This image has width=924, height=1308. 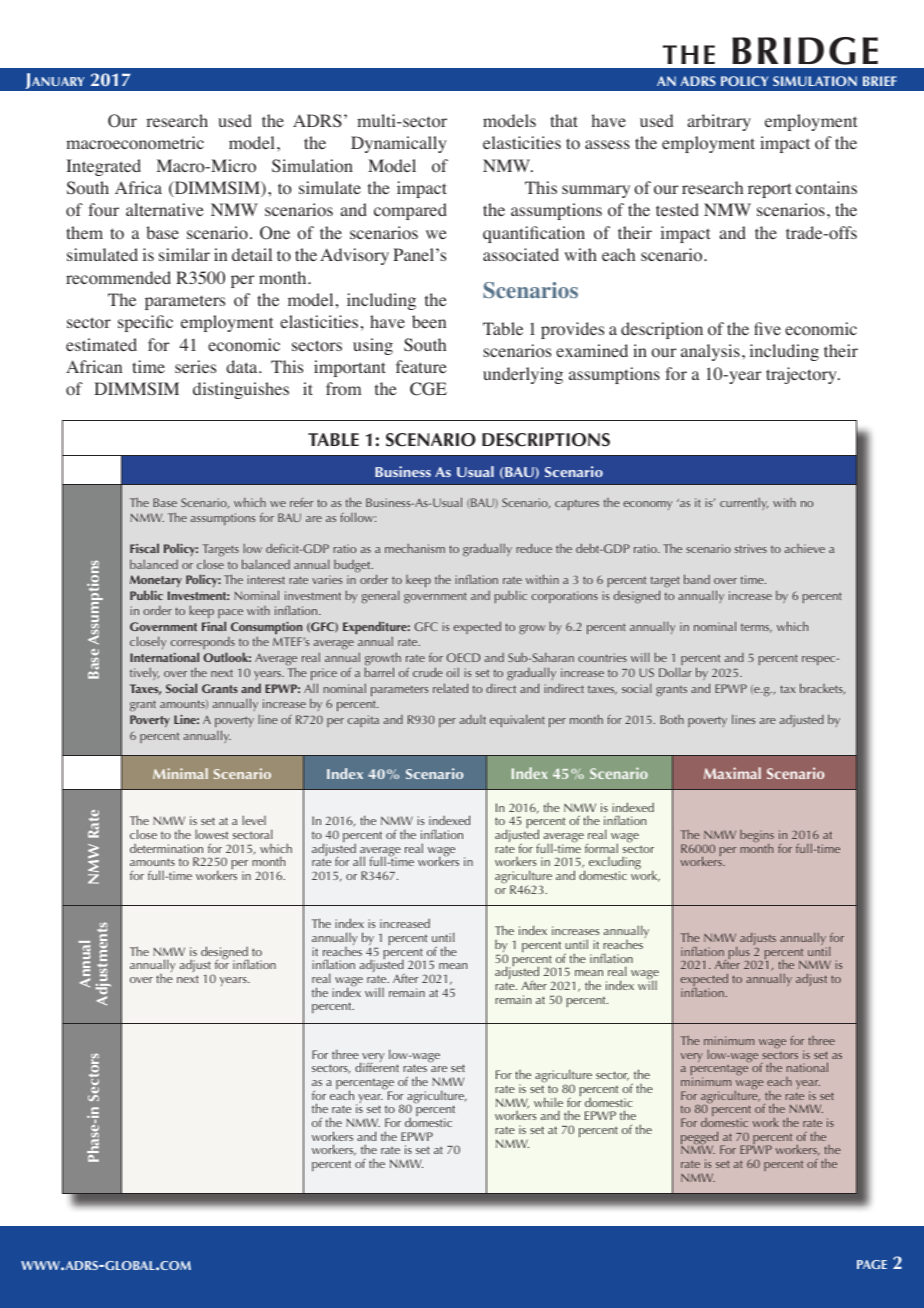 What do you see at coordinates (701, 1139) in the image?
I see `pegged` at bounding box center [701, 1139].
